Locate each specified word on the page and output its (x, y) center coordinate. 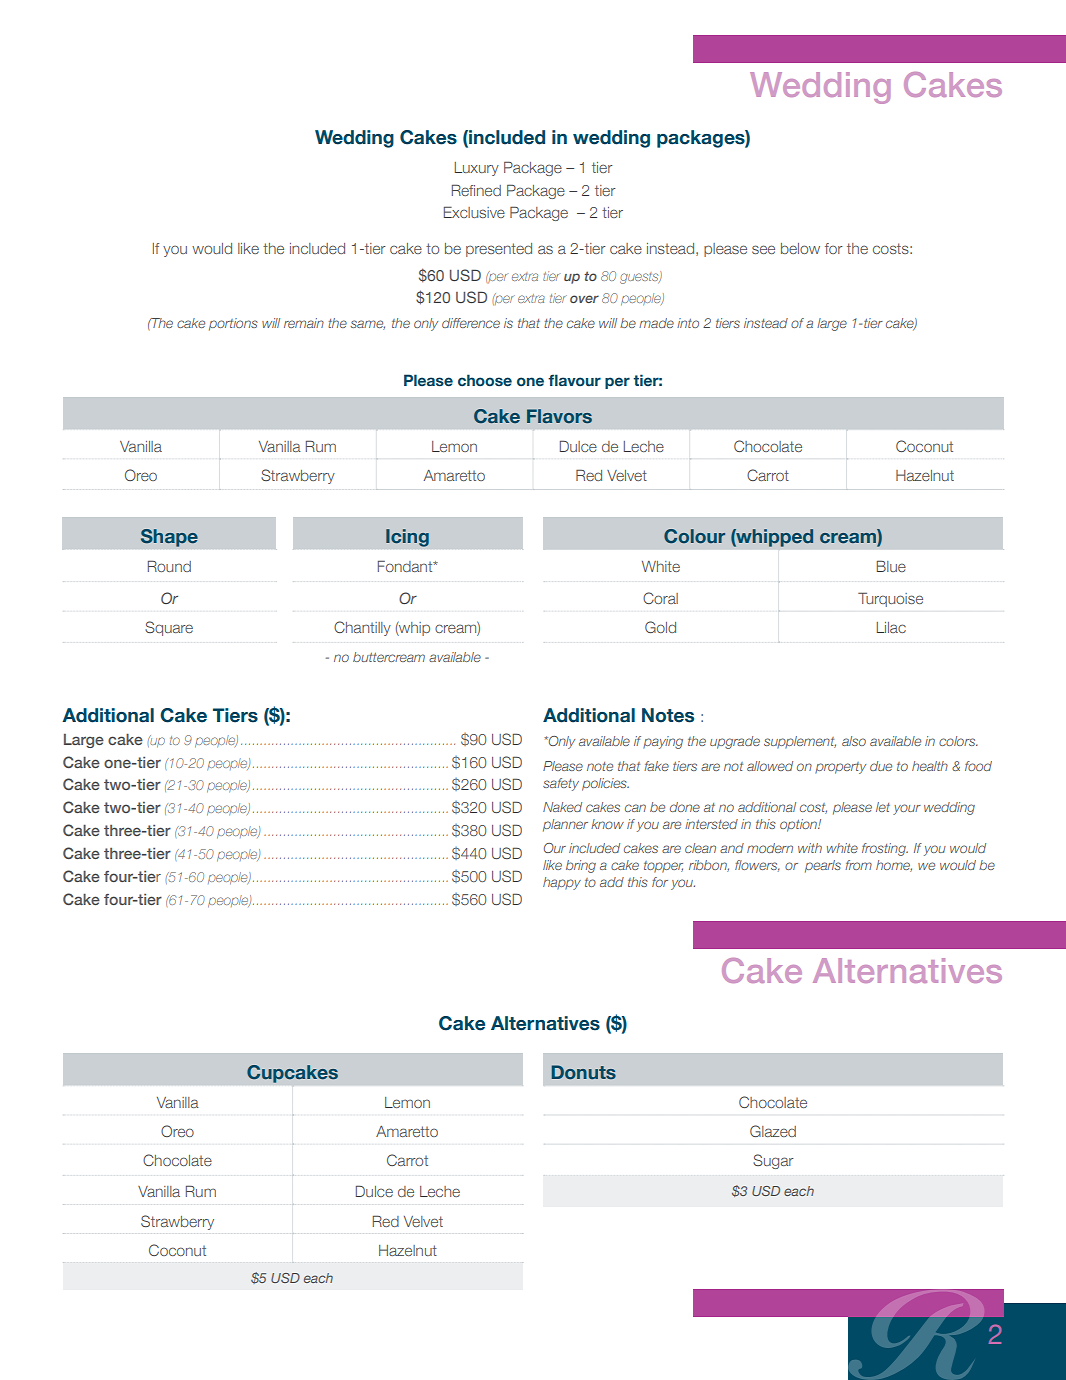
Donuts (584, 1072)
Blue (891, 566)
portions (233, 324)
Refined (476, 190)
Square (169, 628)
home (894, 866)
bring (581, 866)
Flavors (559, 416)
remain (304, 323)
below (800, 248)
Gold (660, 627)
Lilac (891, 627)
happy (562, 883)
